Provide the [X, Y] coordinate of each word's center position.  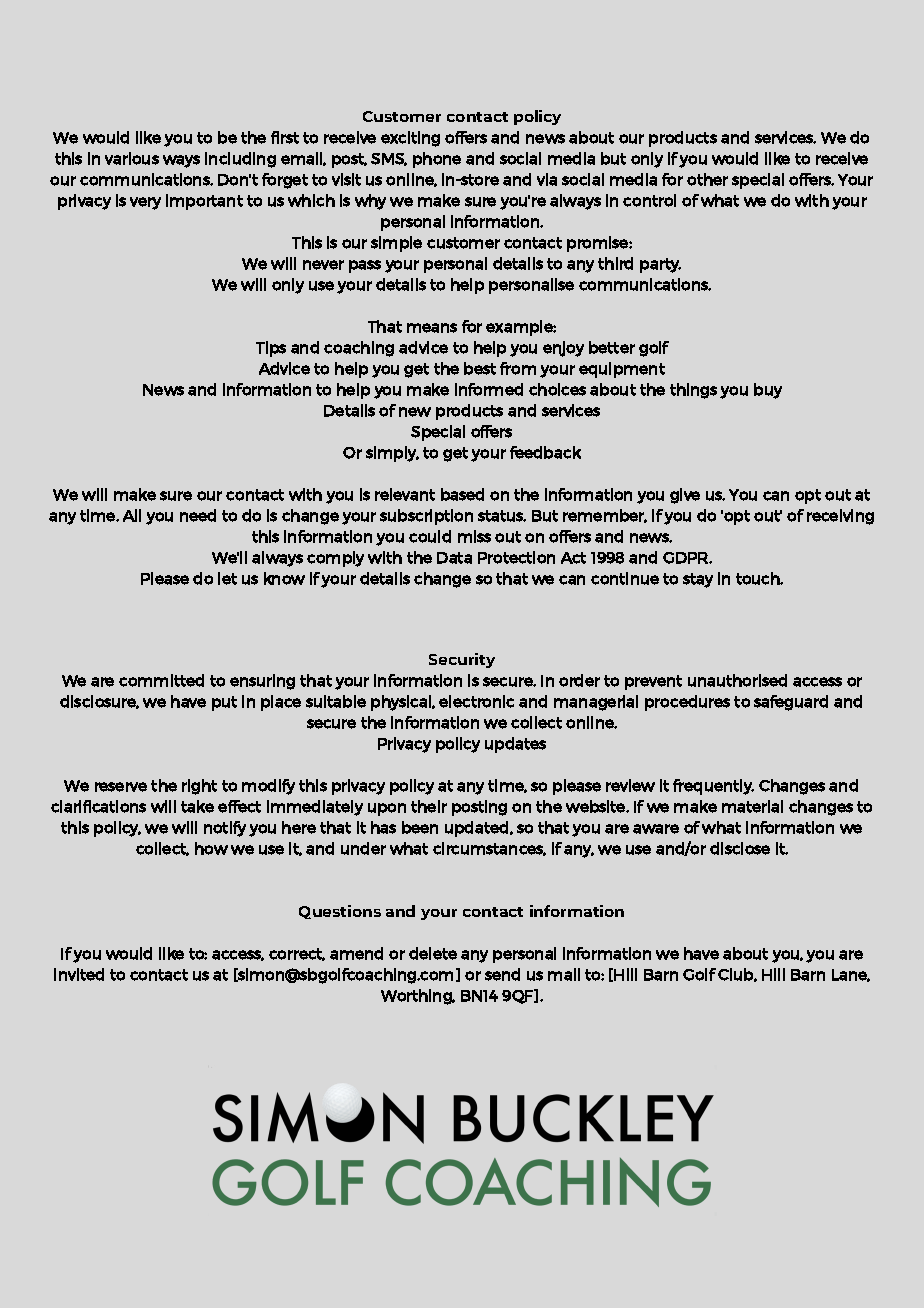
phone [437, 160]
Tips [271, 349]
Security [462, 660]
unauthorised [737, 680]
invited [79, 974]
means [432, 328]
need [198, 515]
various [132, 158]
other [707, 179]
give [685, 496]
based [462, 494]
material [752, 806]
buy [768, 391]
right [199, 787]
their [429, 806]
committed [161, 680]
